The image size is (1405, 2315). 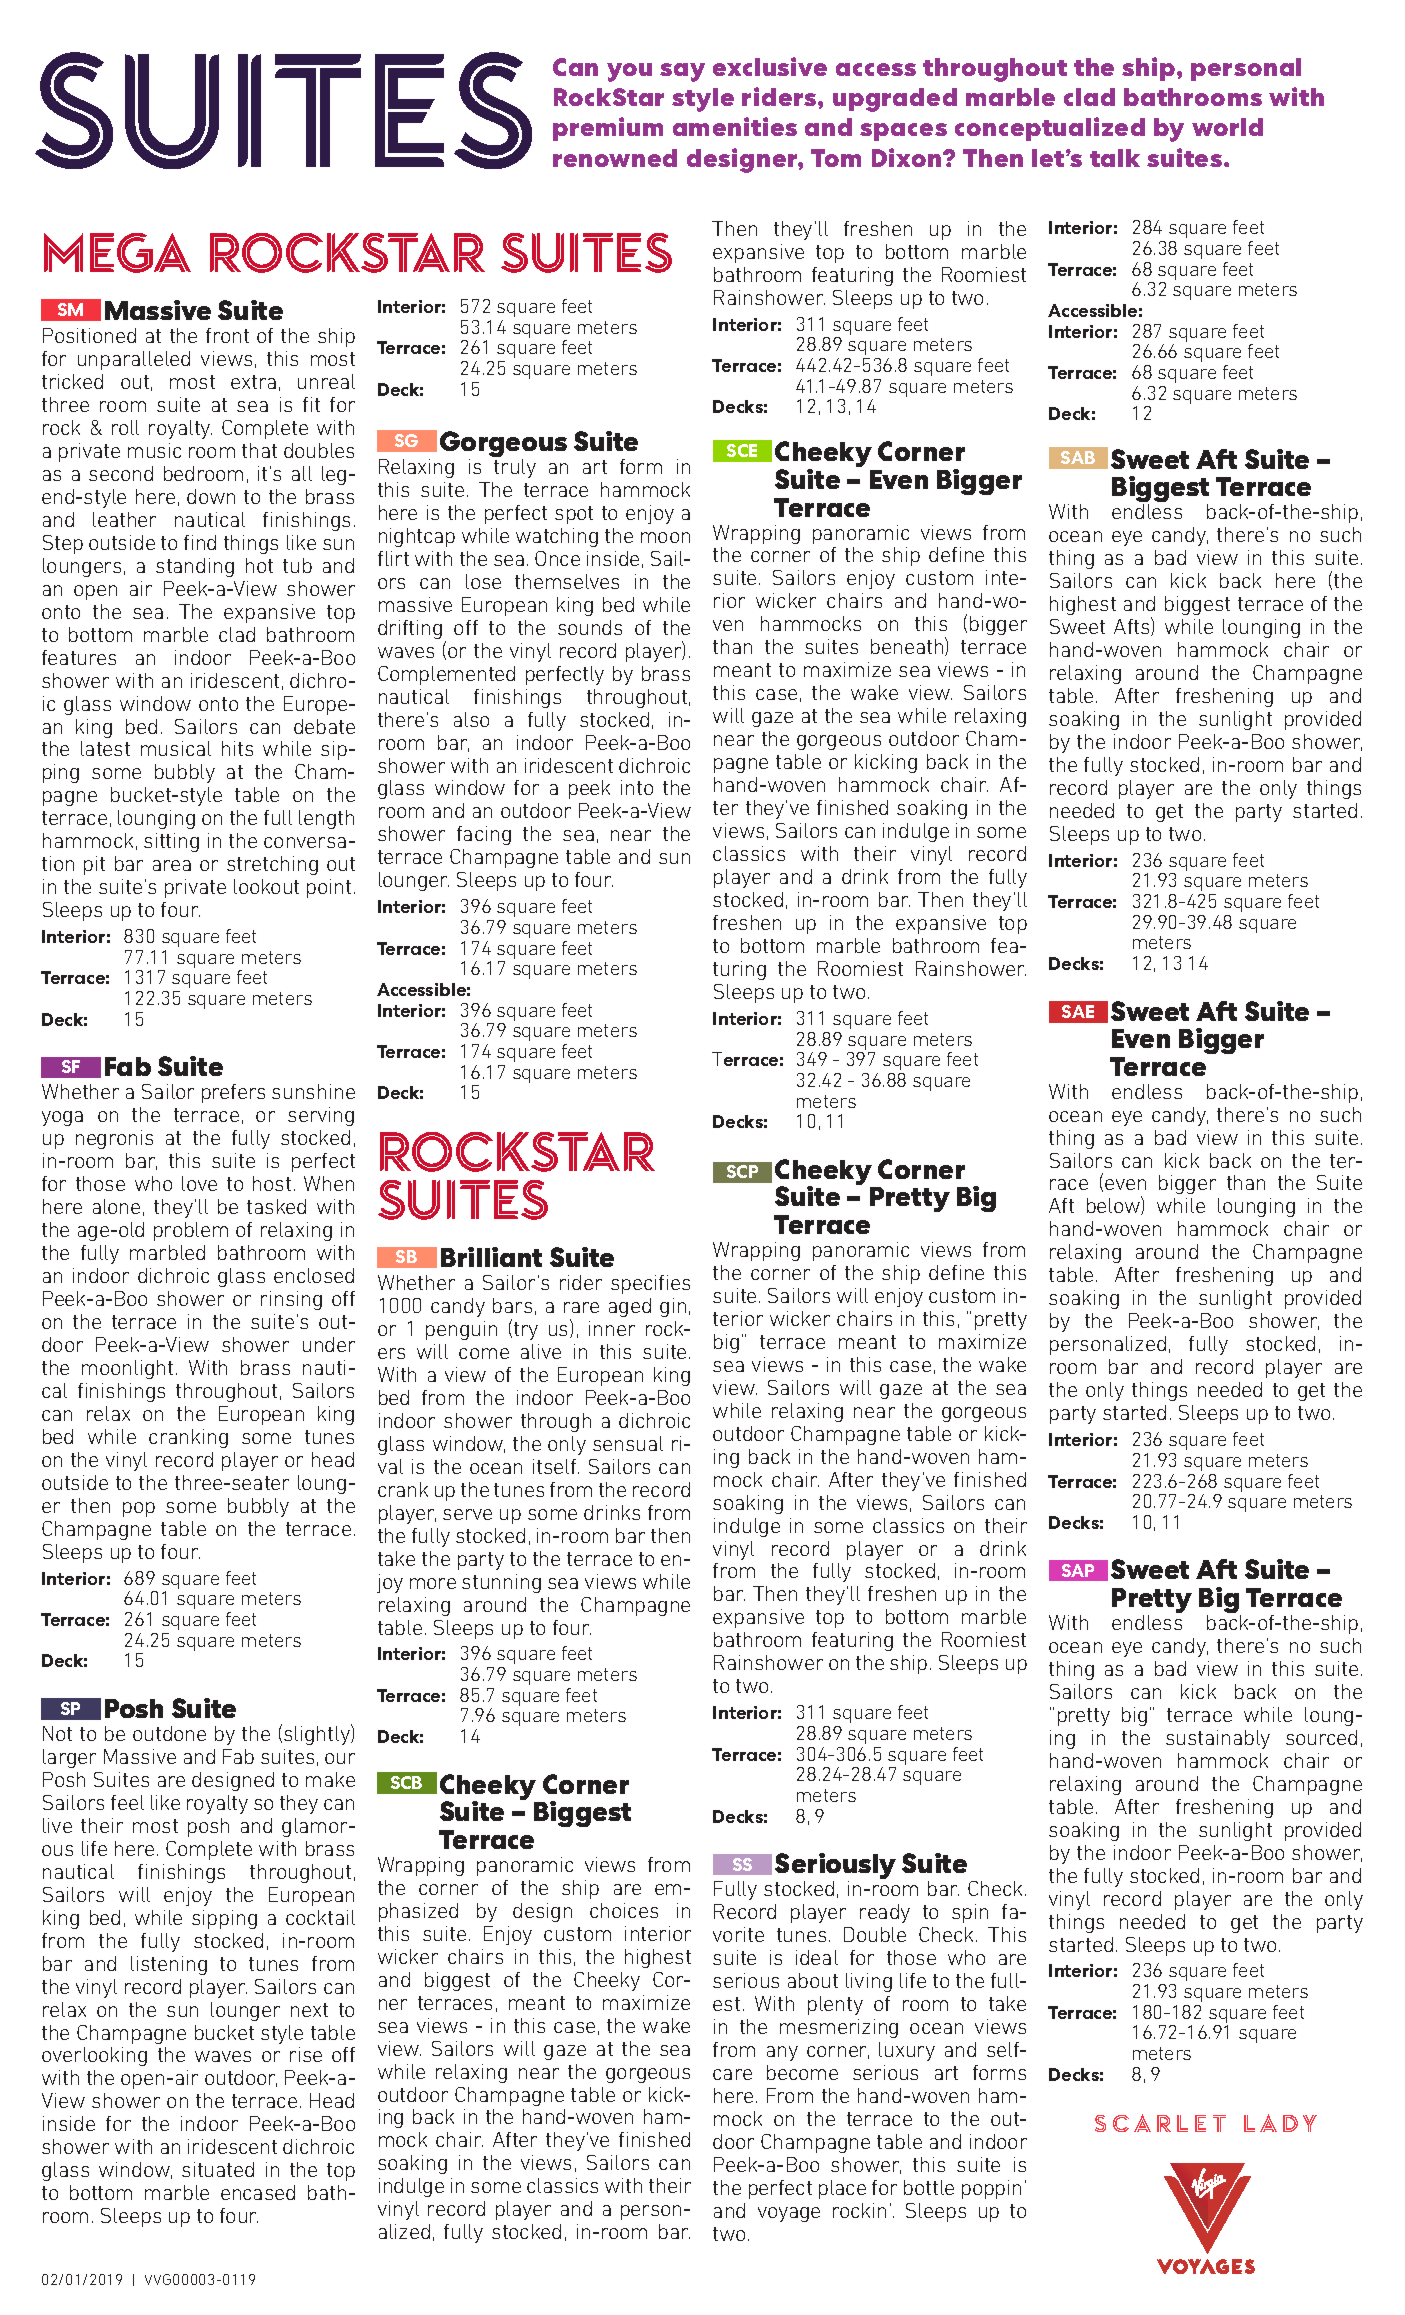 I want to click on SAB, so click(x=1078, y=457).
